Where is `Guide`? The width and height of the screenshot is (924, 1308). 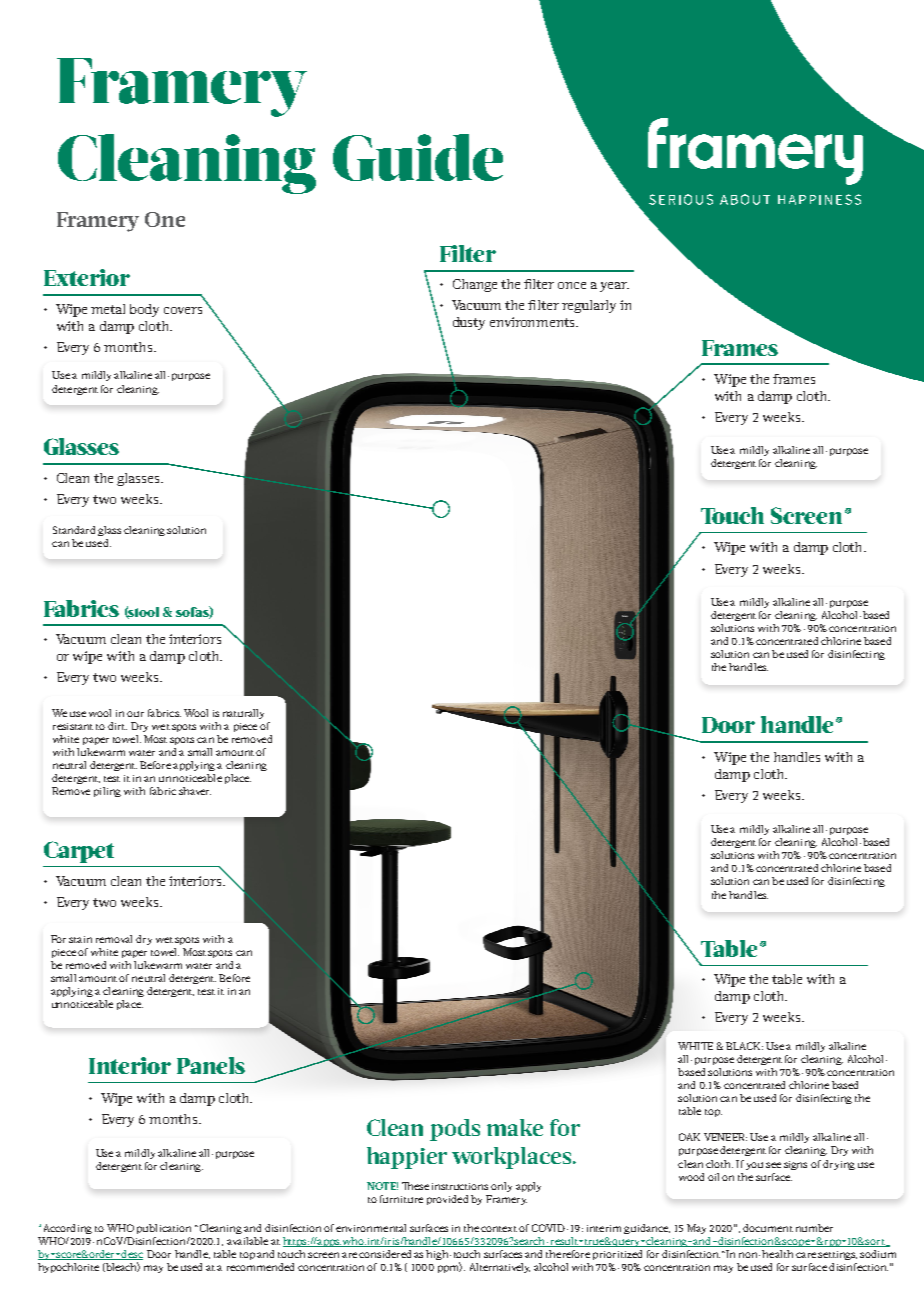
Guide is located at coordinates (418, 157).
